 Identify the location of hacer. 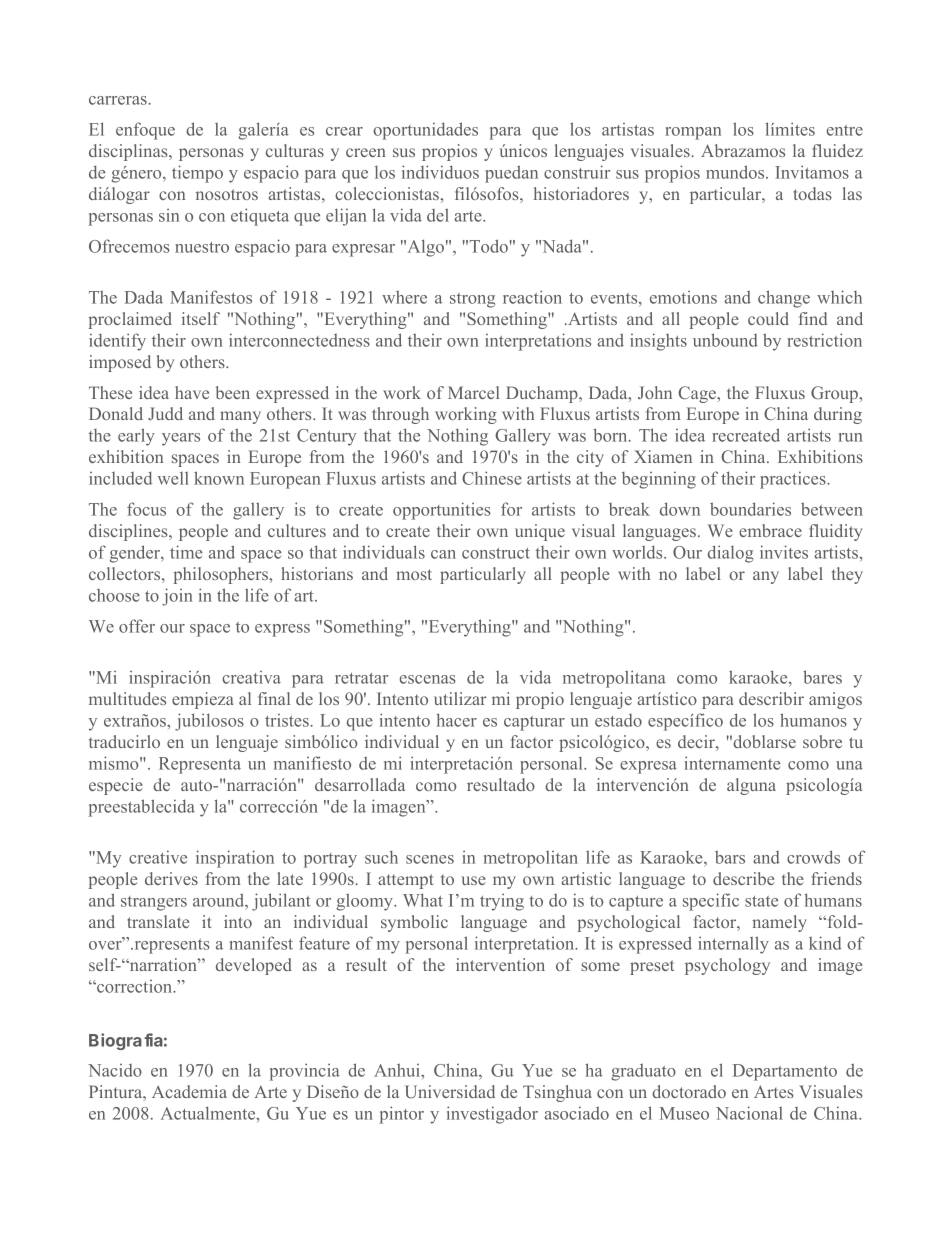
(457, 720).
